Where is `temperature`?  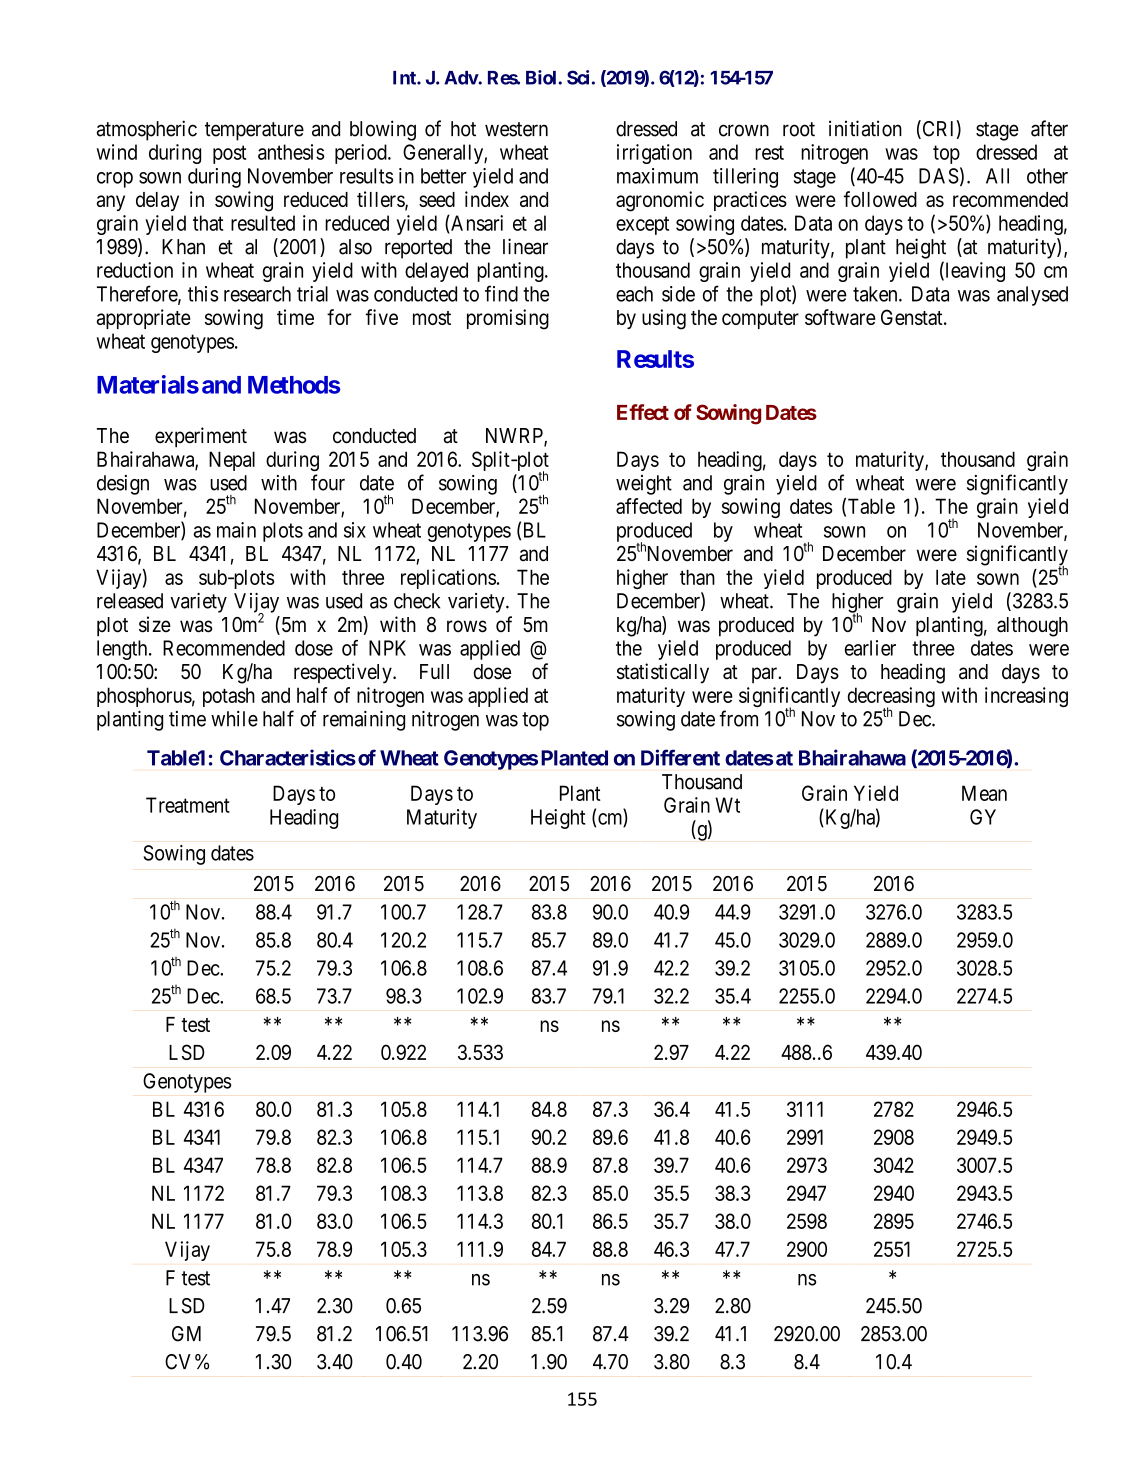 temperature is located at coordinates (254, 131).
